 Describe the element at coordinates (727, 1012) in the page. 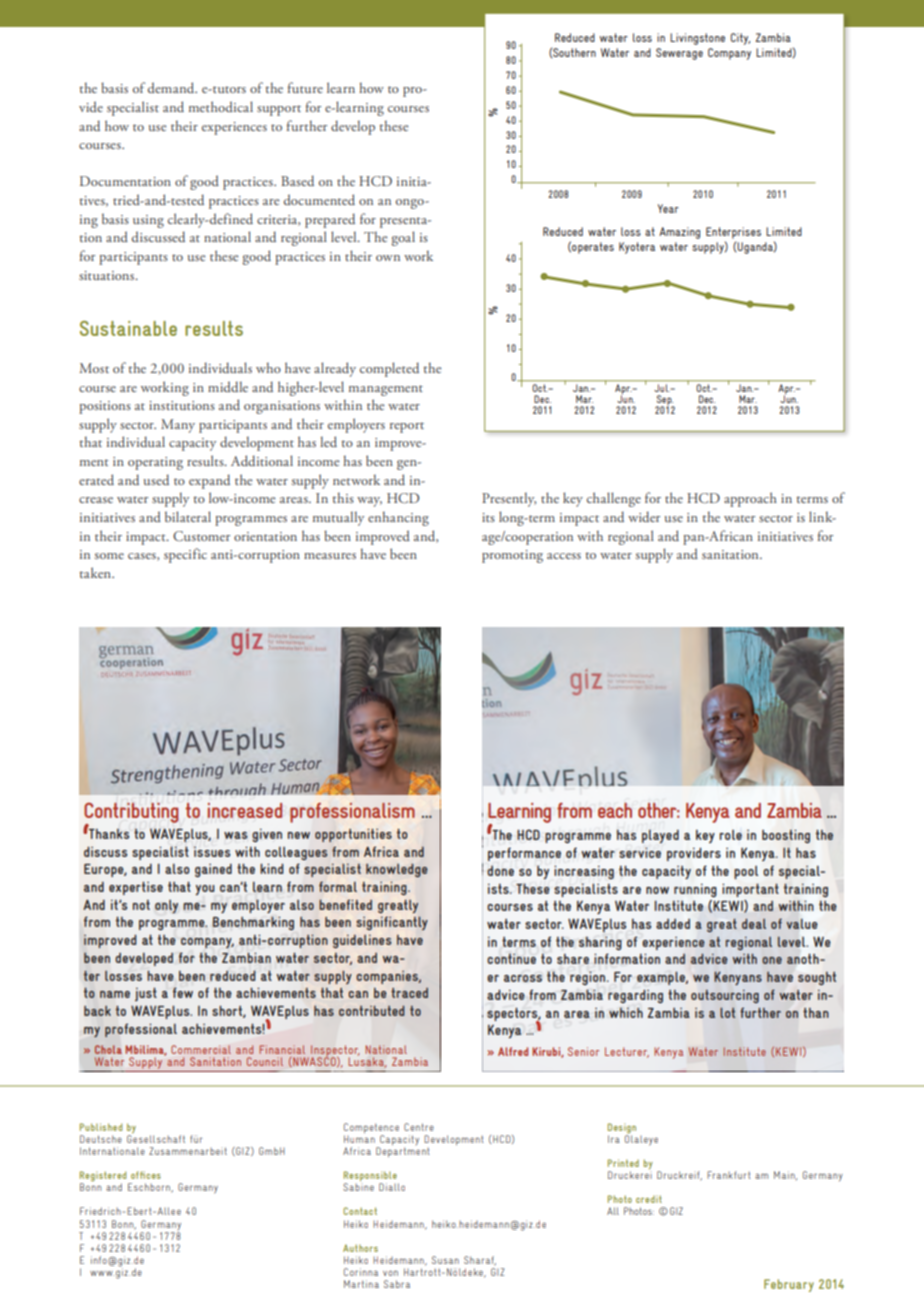

I see `lot` at that location.
